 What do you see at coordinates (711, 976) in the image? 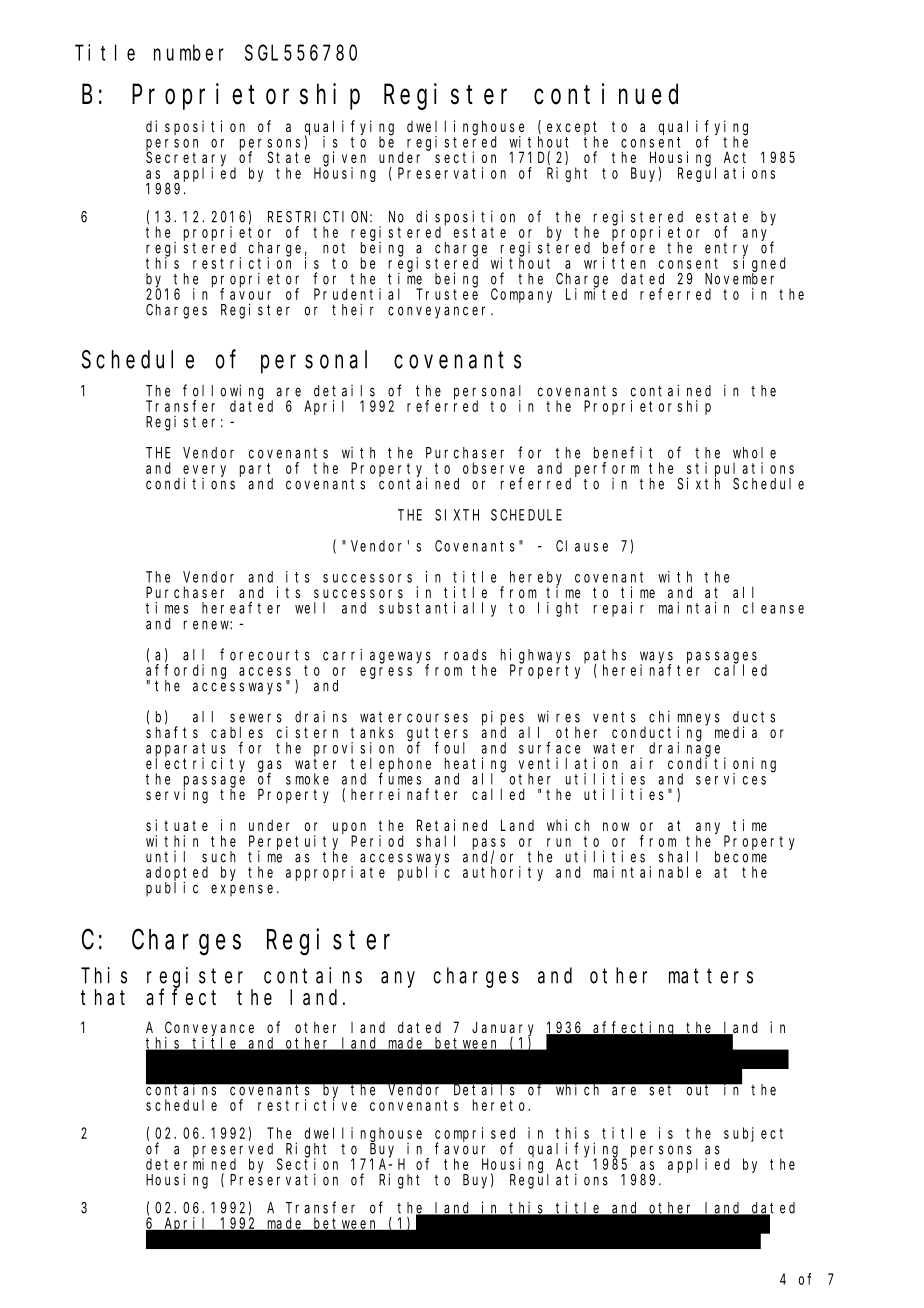
I see `matters` at bounding box center [711, 976].
